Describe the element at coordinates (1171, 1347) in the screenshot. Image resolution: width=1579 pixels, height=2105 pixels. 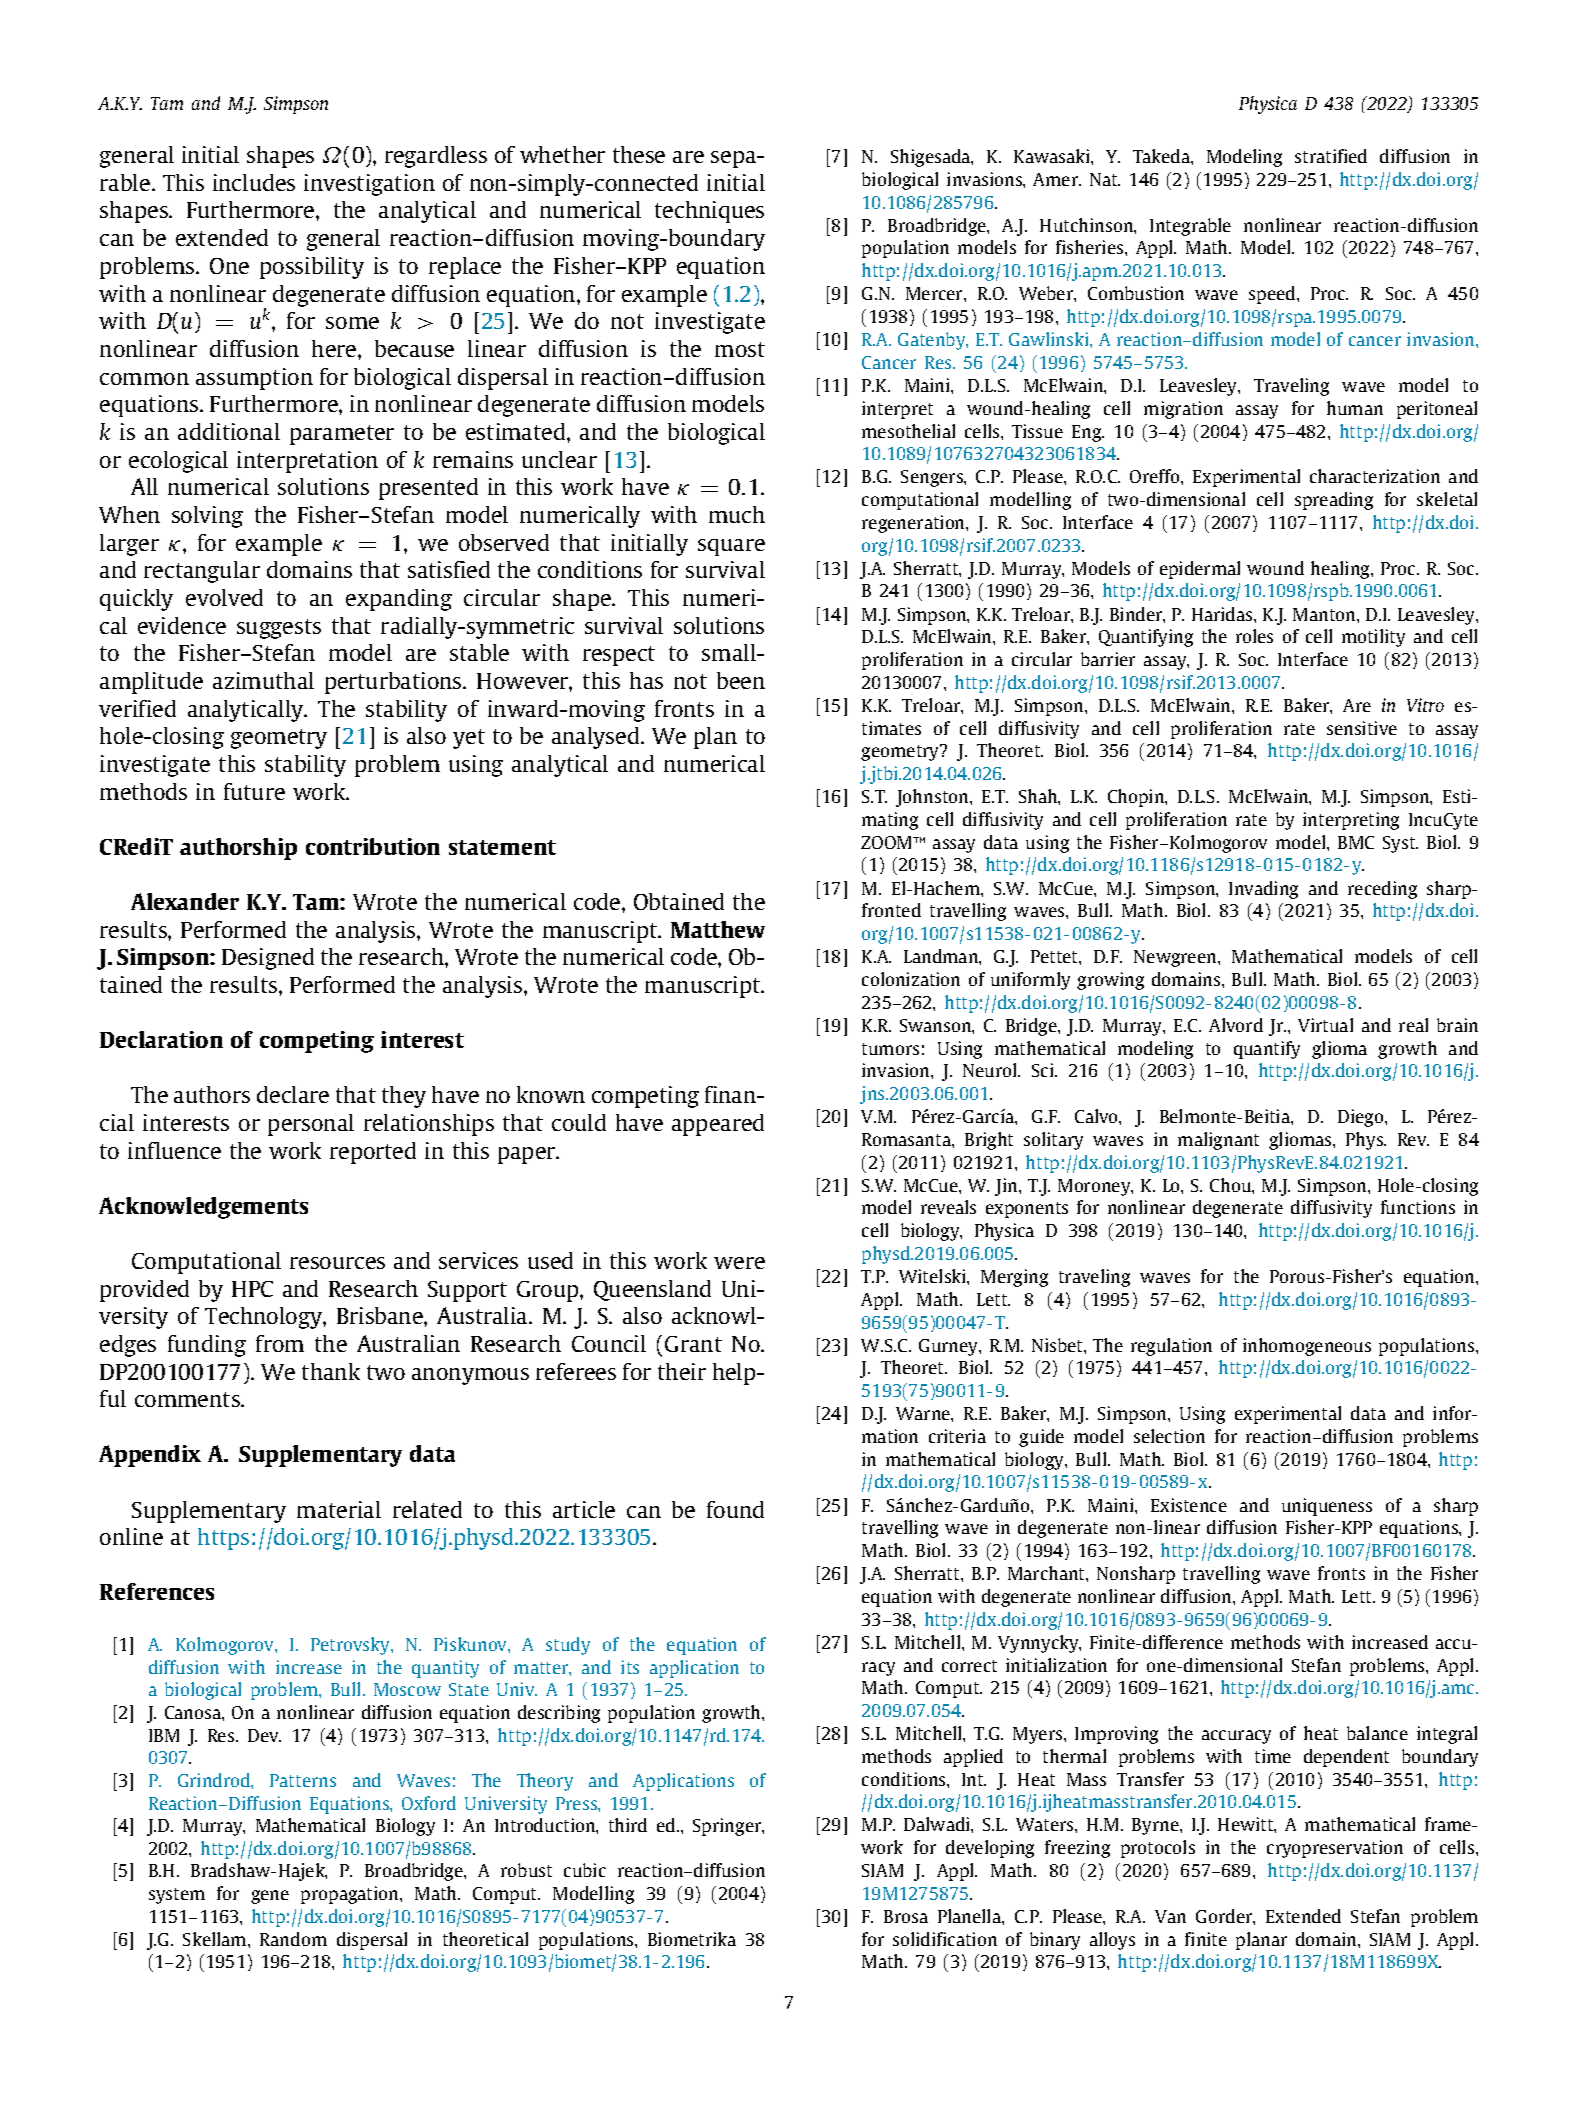
I see `regulation` at that location.
